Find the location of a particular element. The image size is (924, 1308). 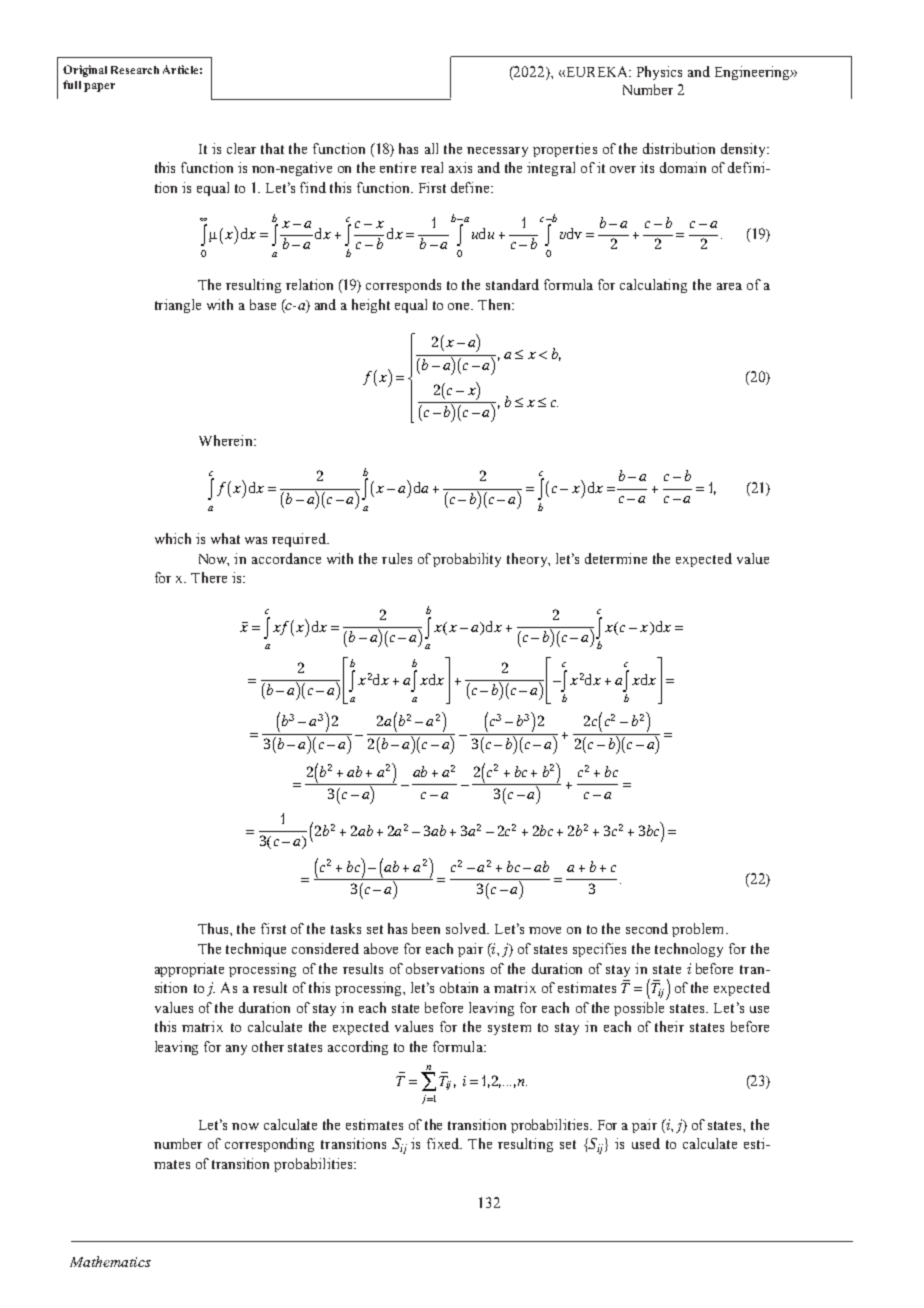

determine is located at coordinates (616, 558).
